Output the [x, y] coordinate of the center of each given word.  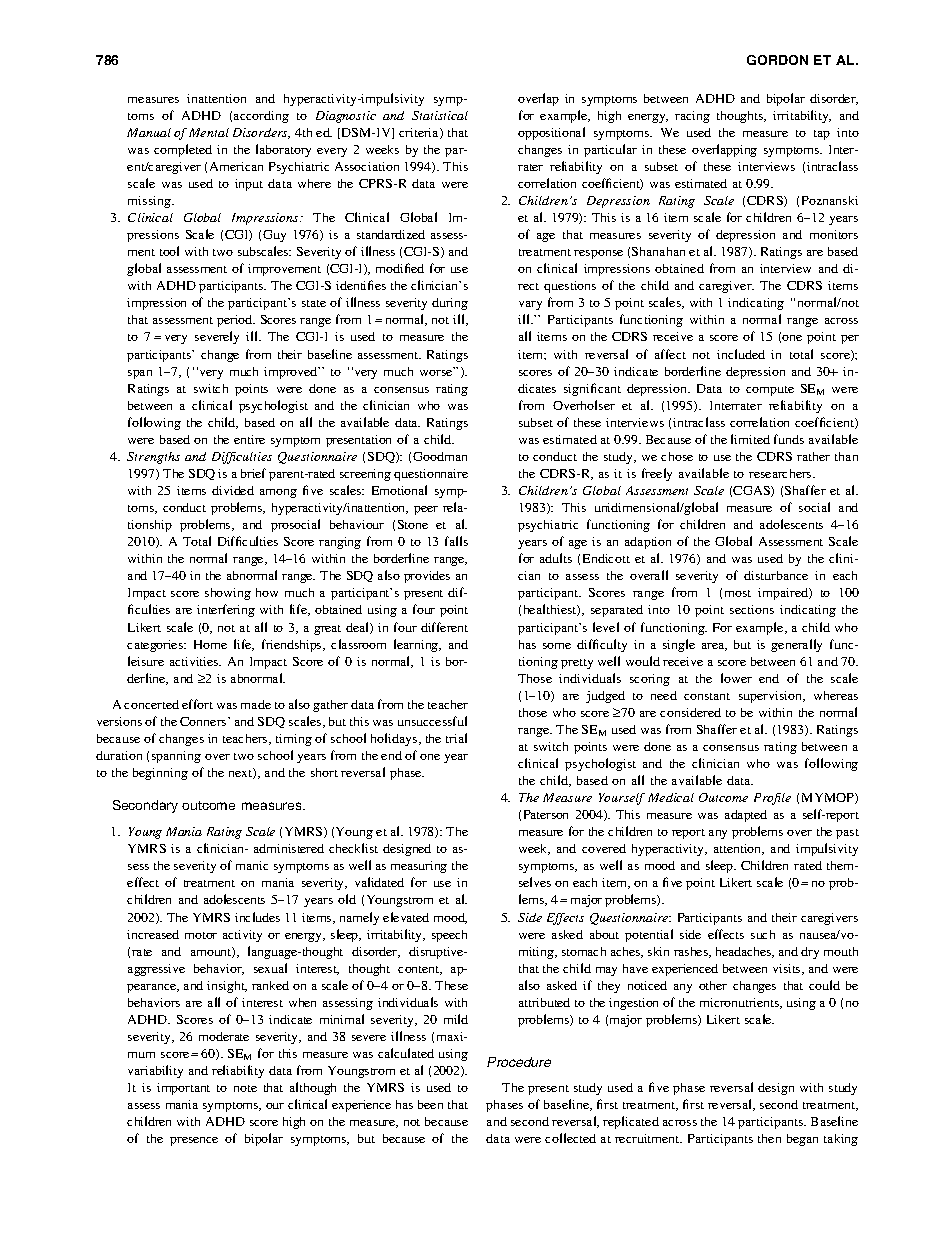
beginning [160, 774]
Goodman [440, 456]
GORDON [777, 60]
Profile [772, 799]
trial [456, 738]
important [183, 1089]
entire [249, 439]
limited [750, 439]
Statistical [440, 115]
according [261, 117]
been [430, 1104]
